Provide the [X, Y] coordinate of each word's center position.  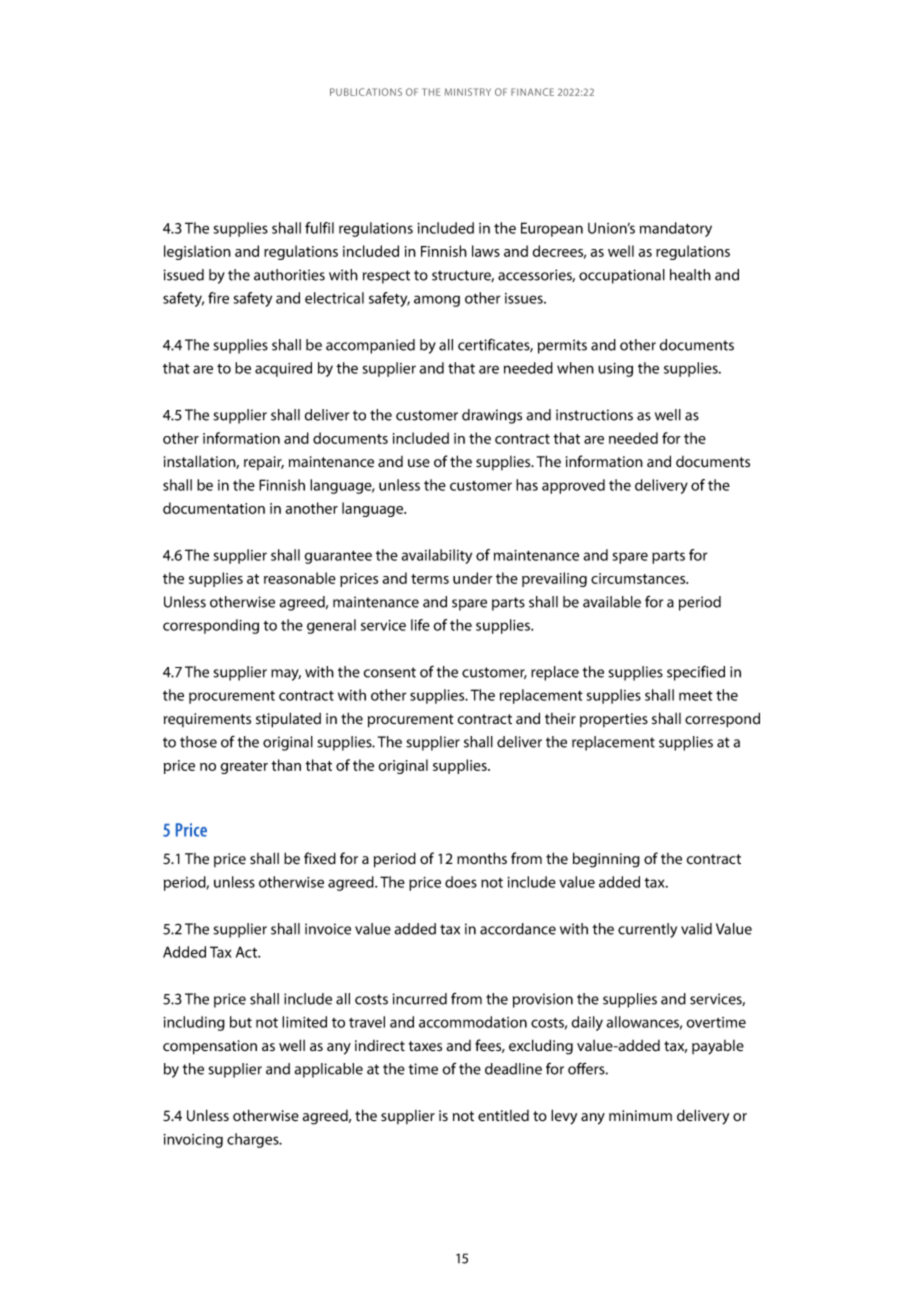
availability [436, 556]
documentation [214, 508]
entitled [503, 1116]
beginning [606, 860]
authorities [289, 275]
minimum [640, 1115]
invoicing [193, 1141]
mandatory [676, 229]
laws [486, 251]
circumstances [639, 578]
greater [244, 767]
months [482, 858]
